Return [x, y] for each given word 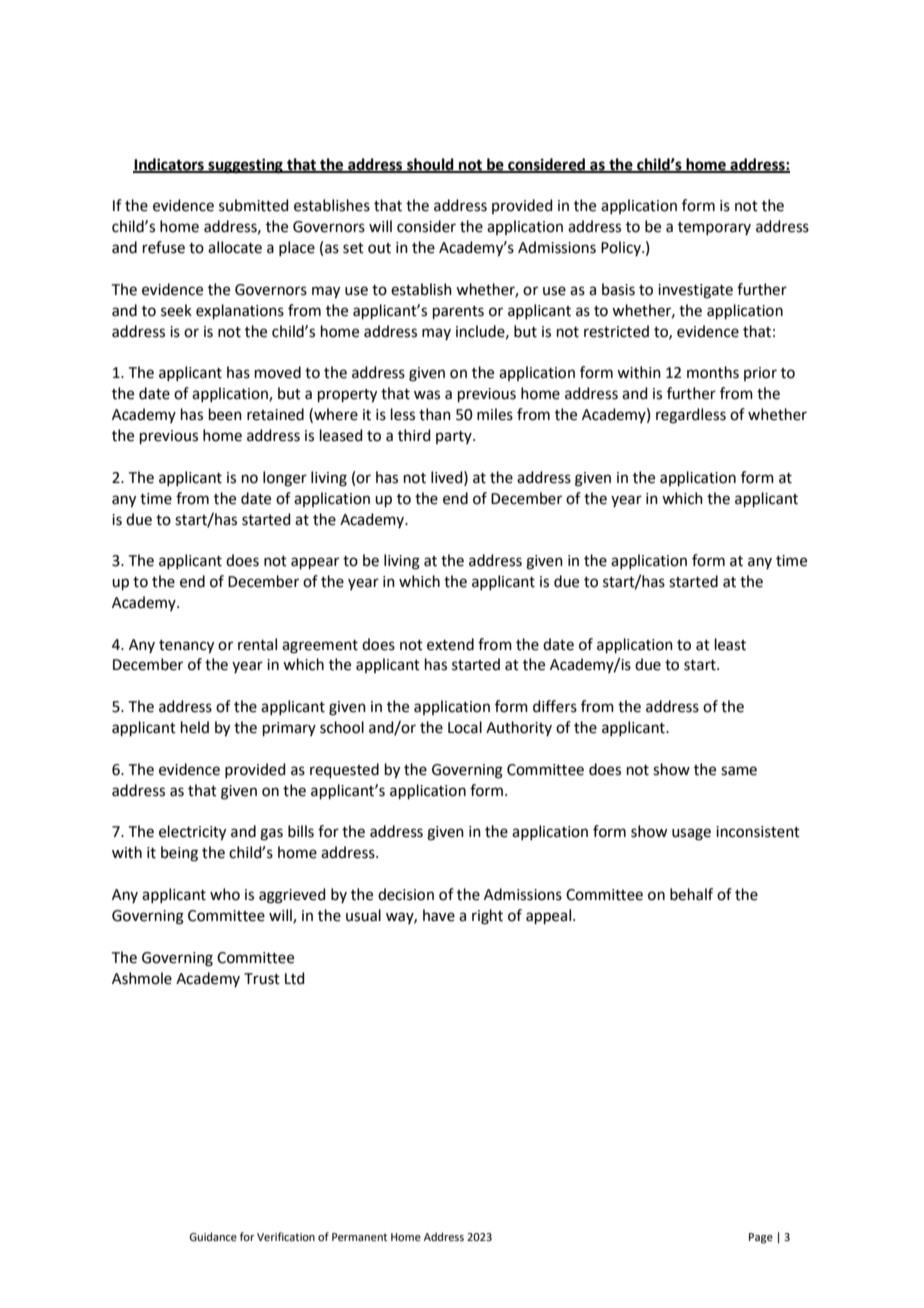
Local [465, 727]
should [430, 165]
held [195, 727]
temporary [714, 228]
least [730, 644]
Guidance [213, 1236]
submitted [254, 205]
